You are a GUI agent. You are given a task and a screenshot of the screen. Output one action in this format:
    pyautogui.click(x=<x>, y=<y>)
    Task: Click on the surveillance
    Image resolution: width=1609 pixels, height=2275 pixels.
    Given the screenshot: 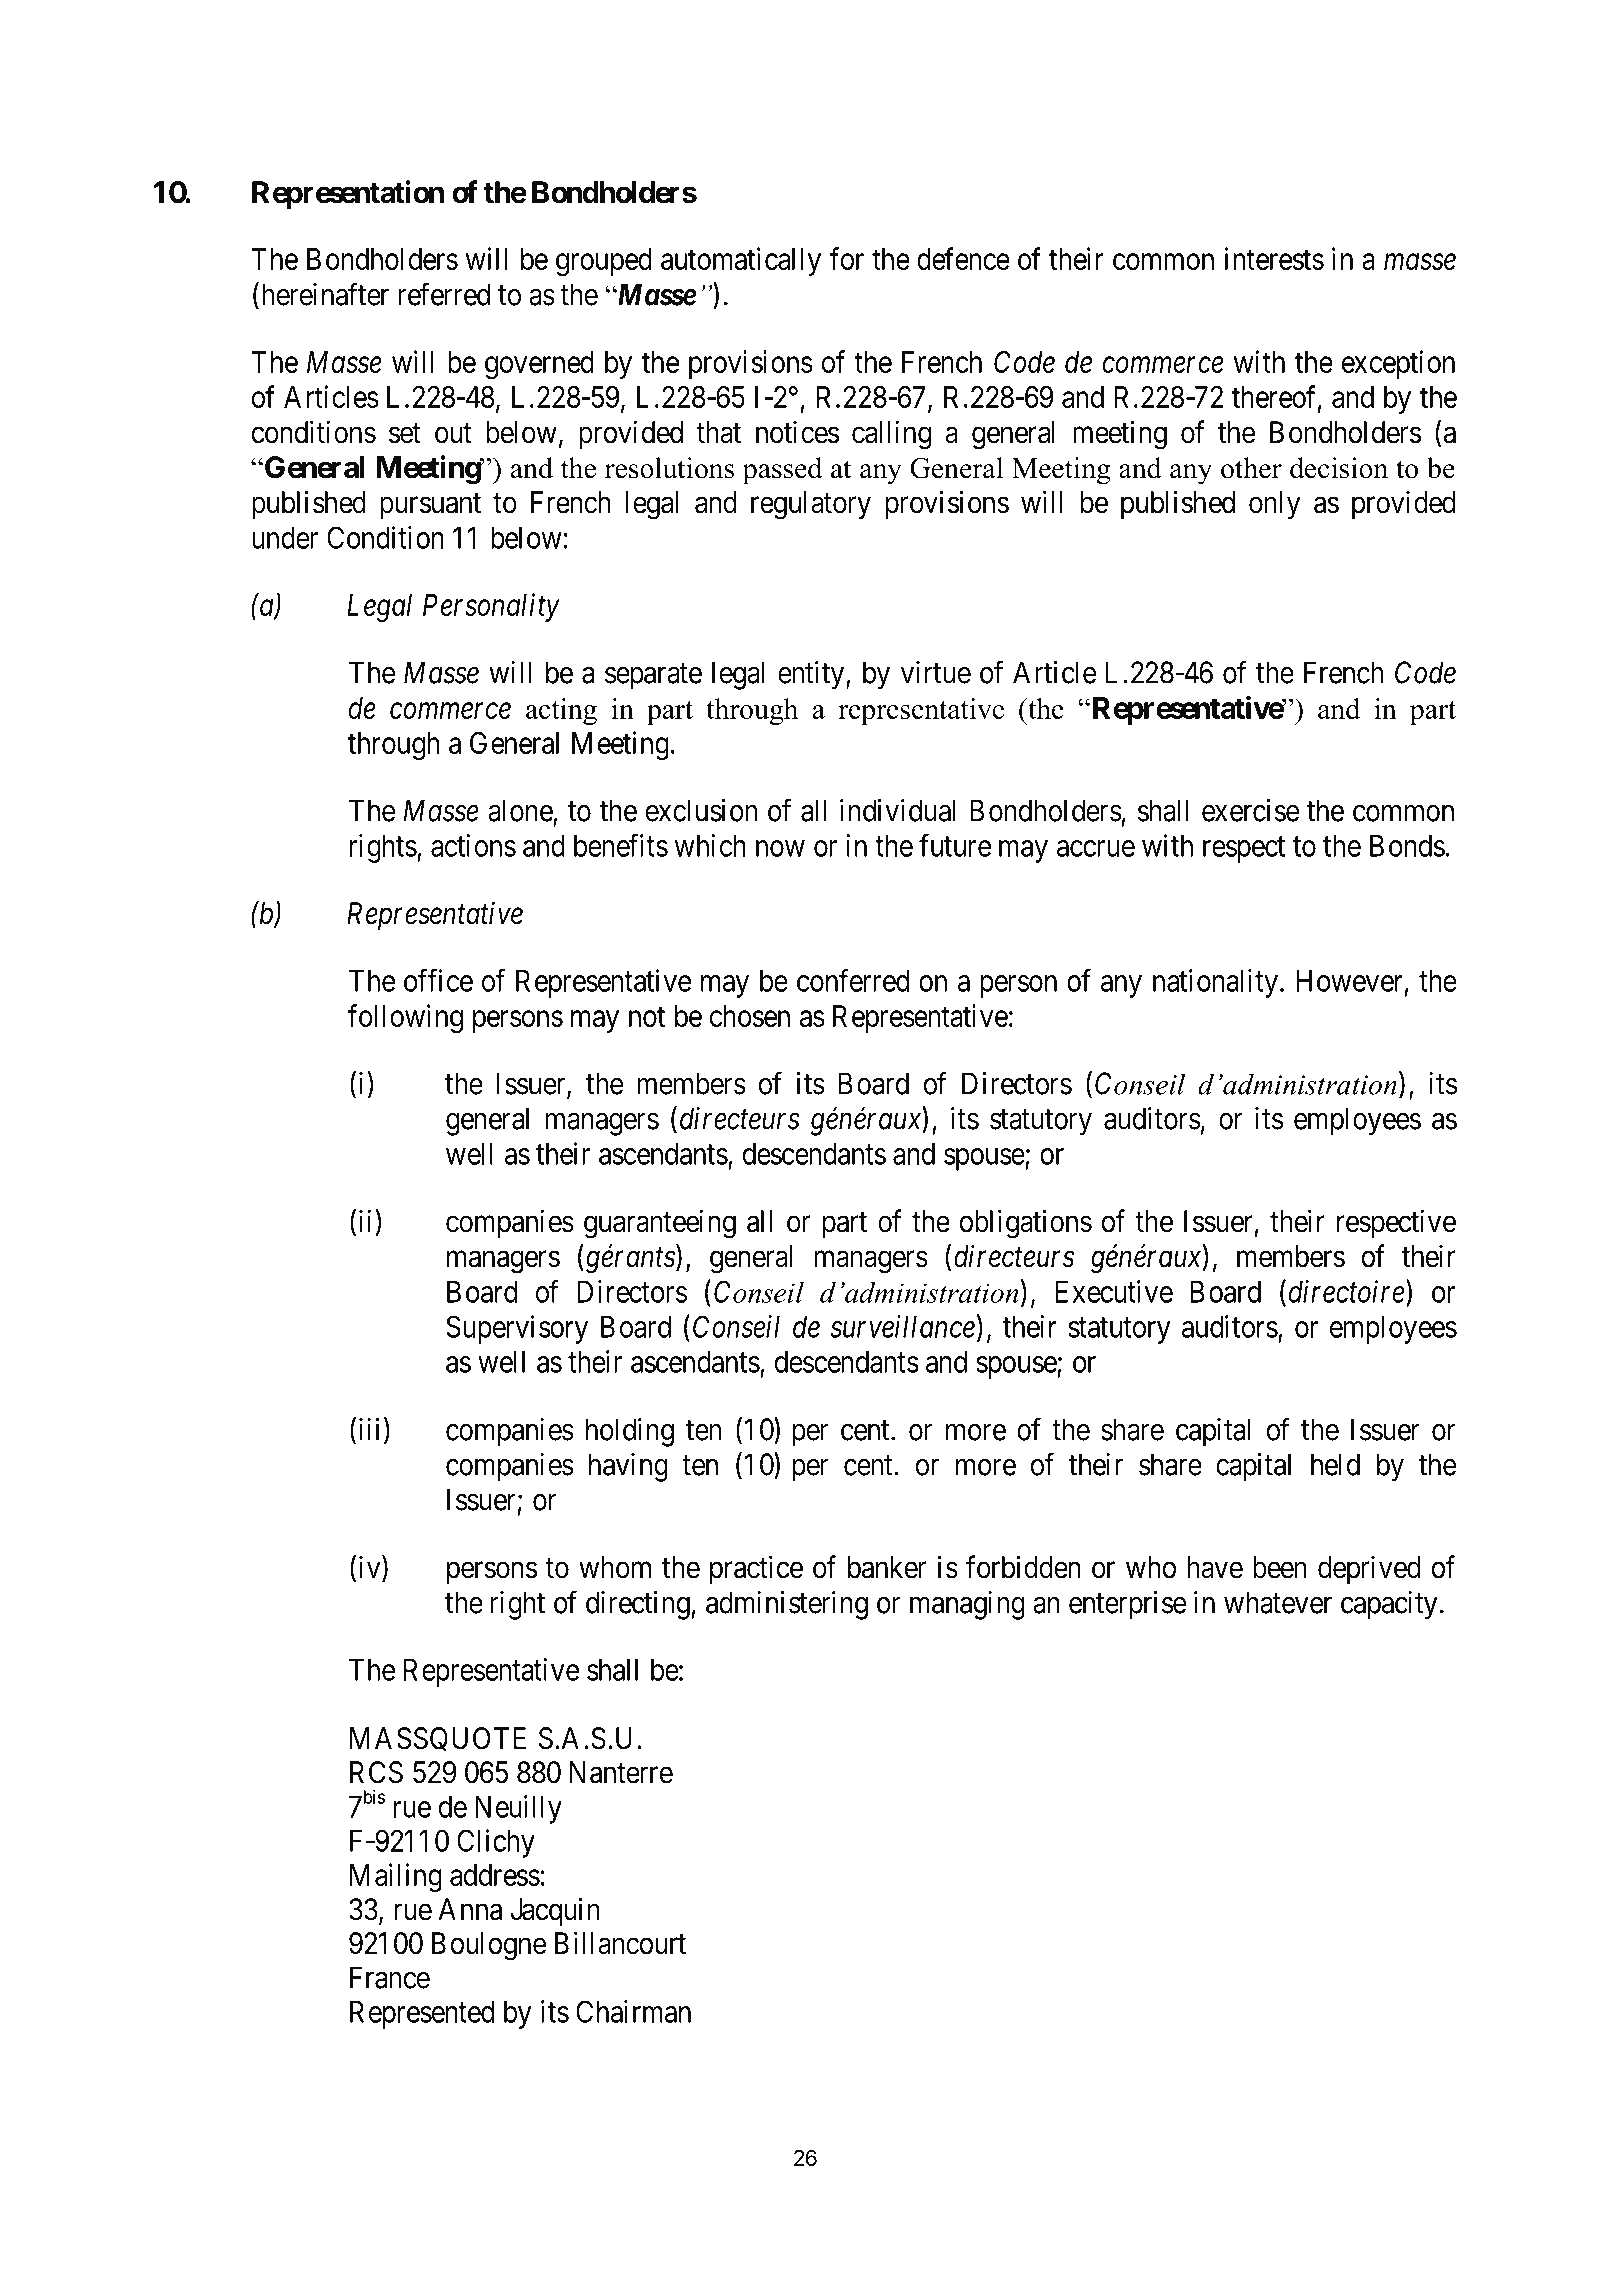 What is the action you would take?
    pyautogui.click(x=903, y=1326)
